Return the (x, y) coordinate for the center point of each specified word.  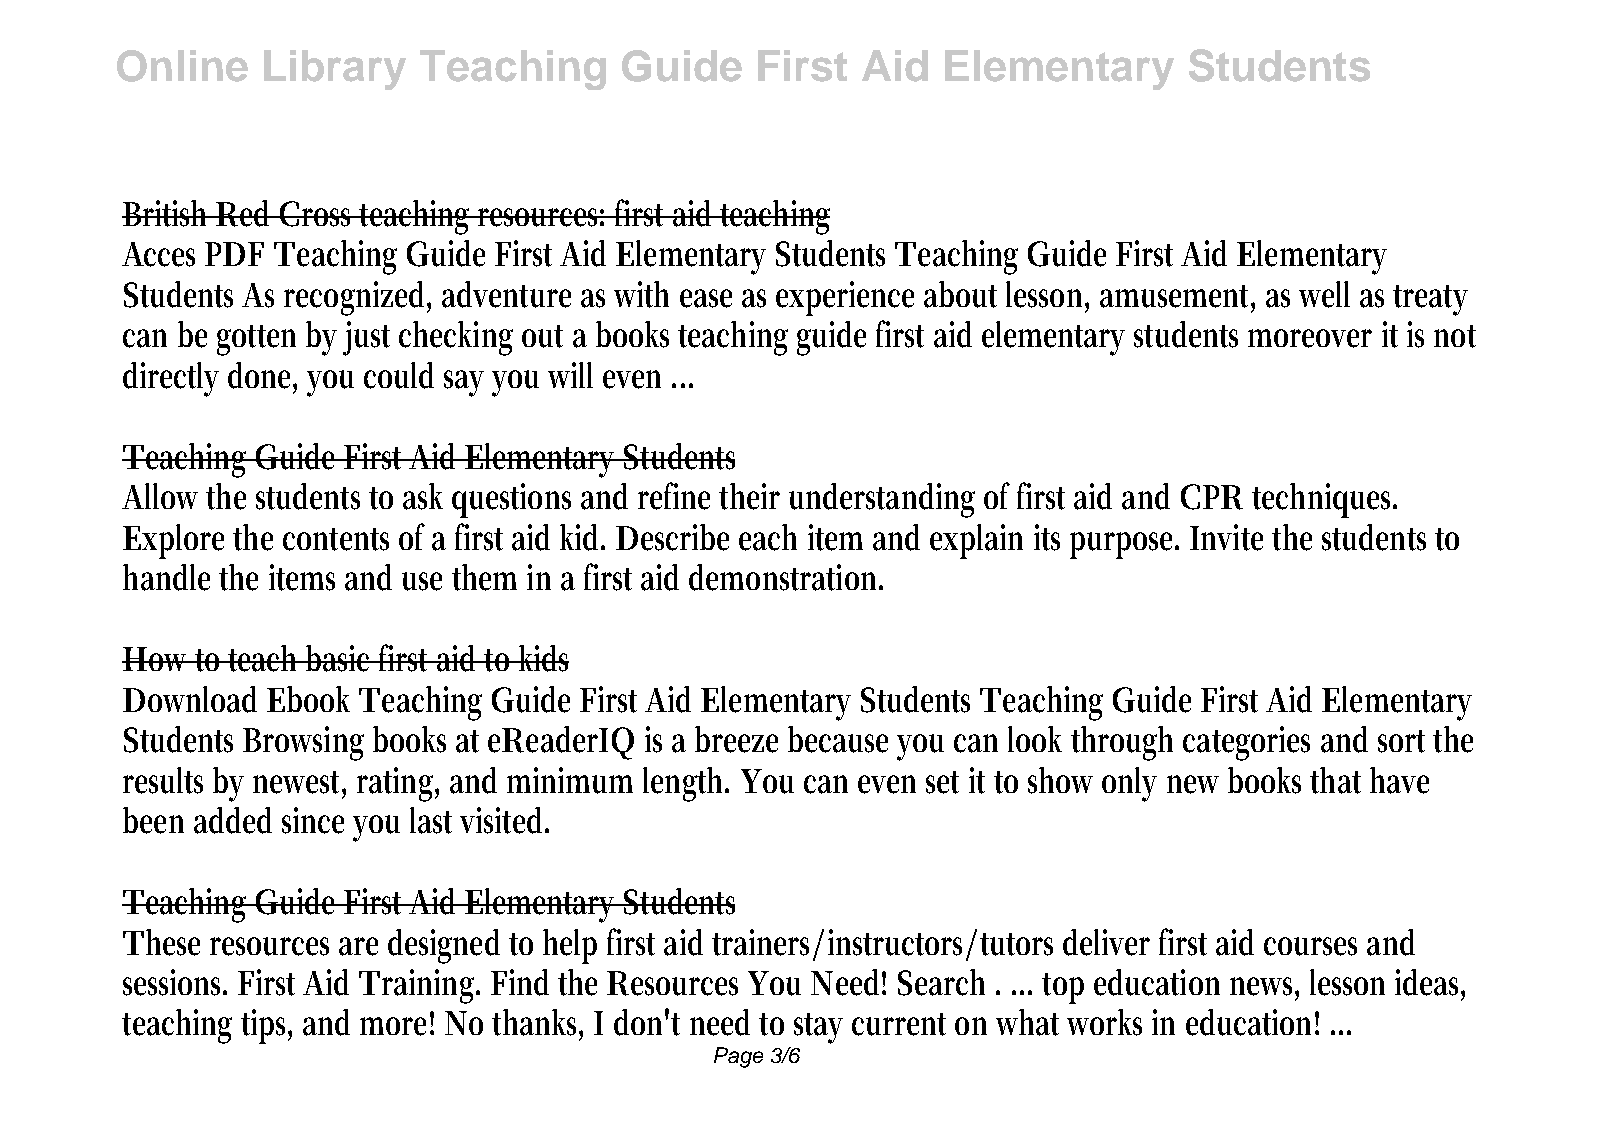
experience (845, 298)
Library (335, 70)
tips (266, 1026)
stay (818, 1028)
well (1324, 294)
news (1264, 987)
